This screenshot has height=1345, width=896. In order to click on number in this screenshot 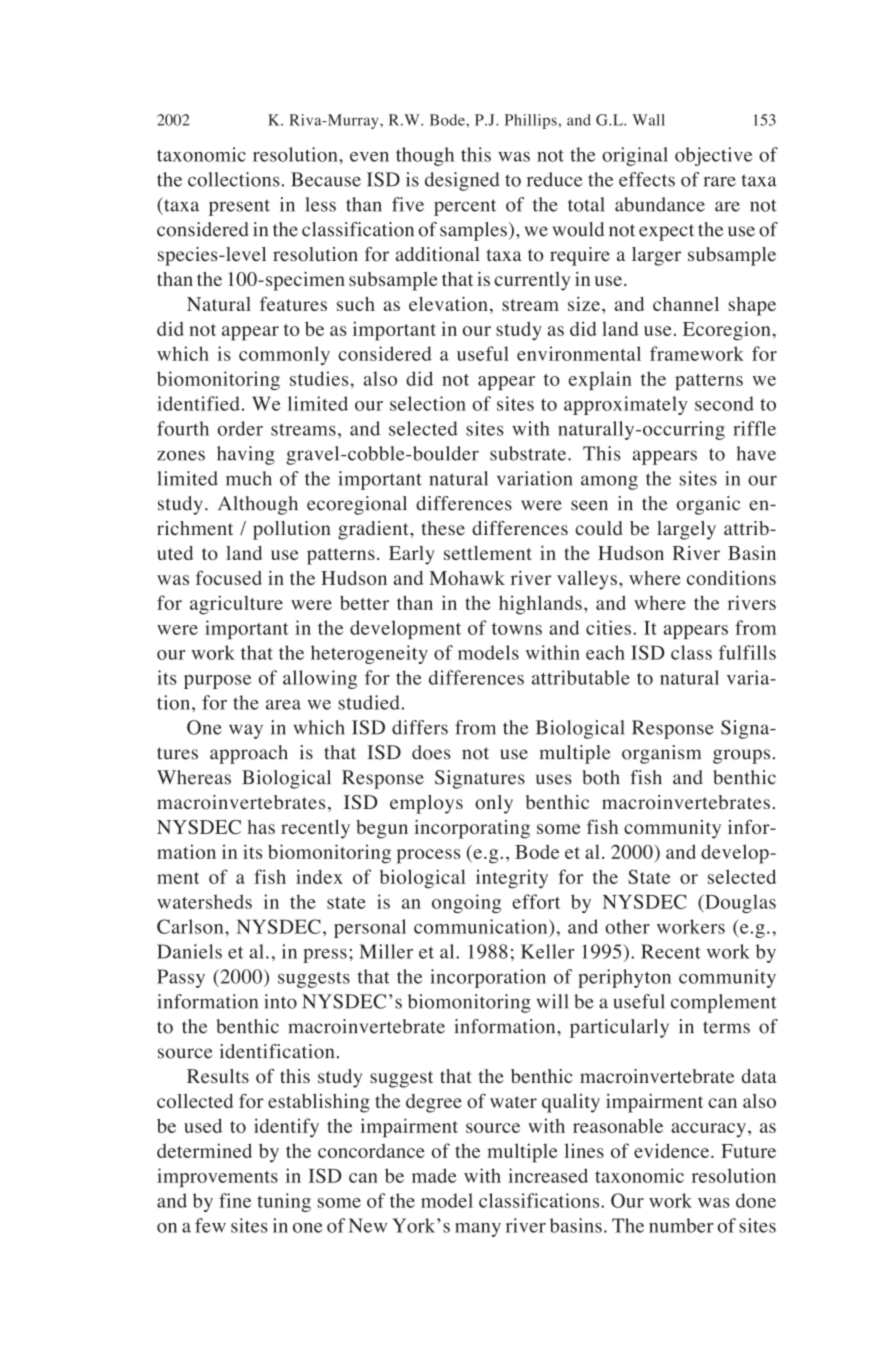, I will do `click(681, 1225)`.
